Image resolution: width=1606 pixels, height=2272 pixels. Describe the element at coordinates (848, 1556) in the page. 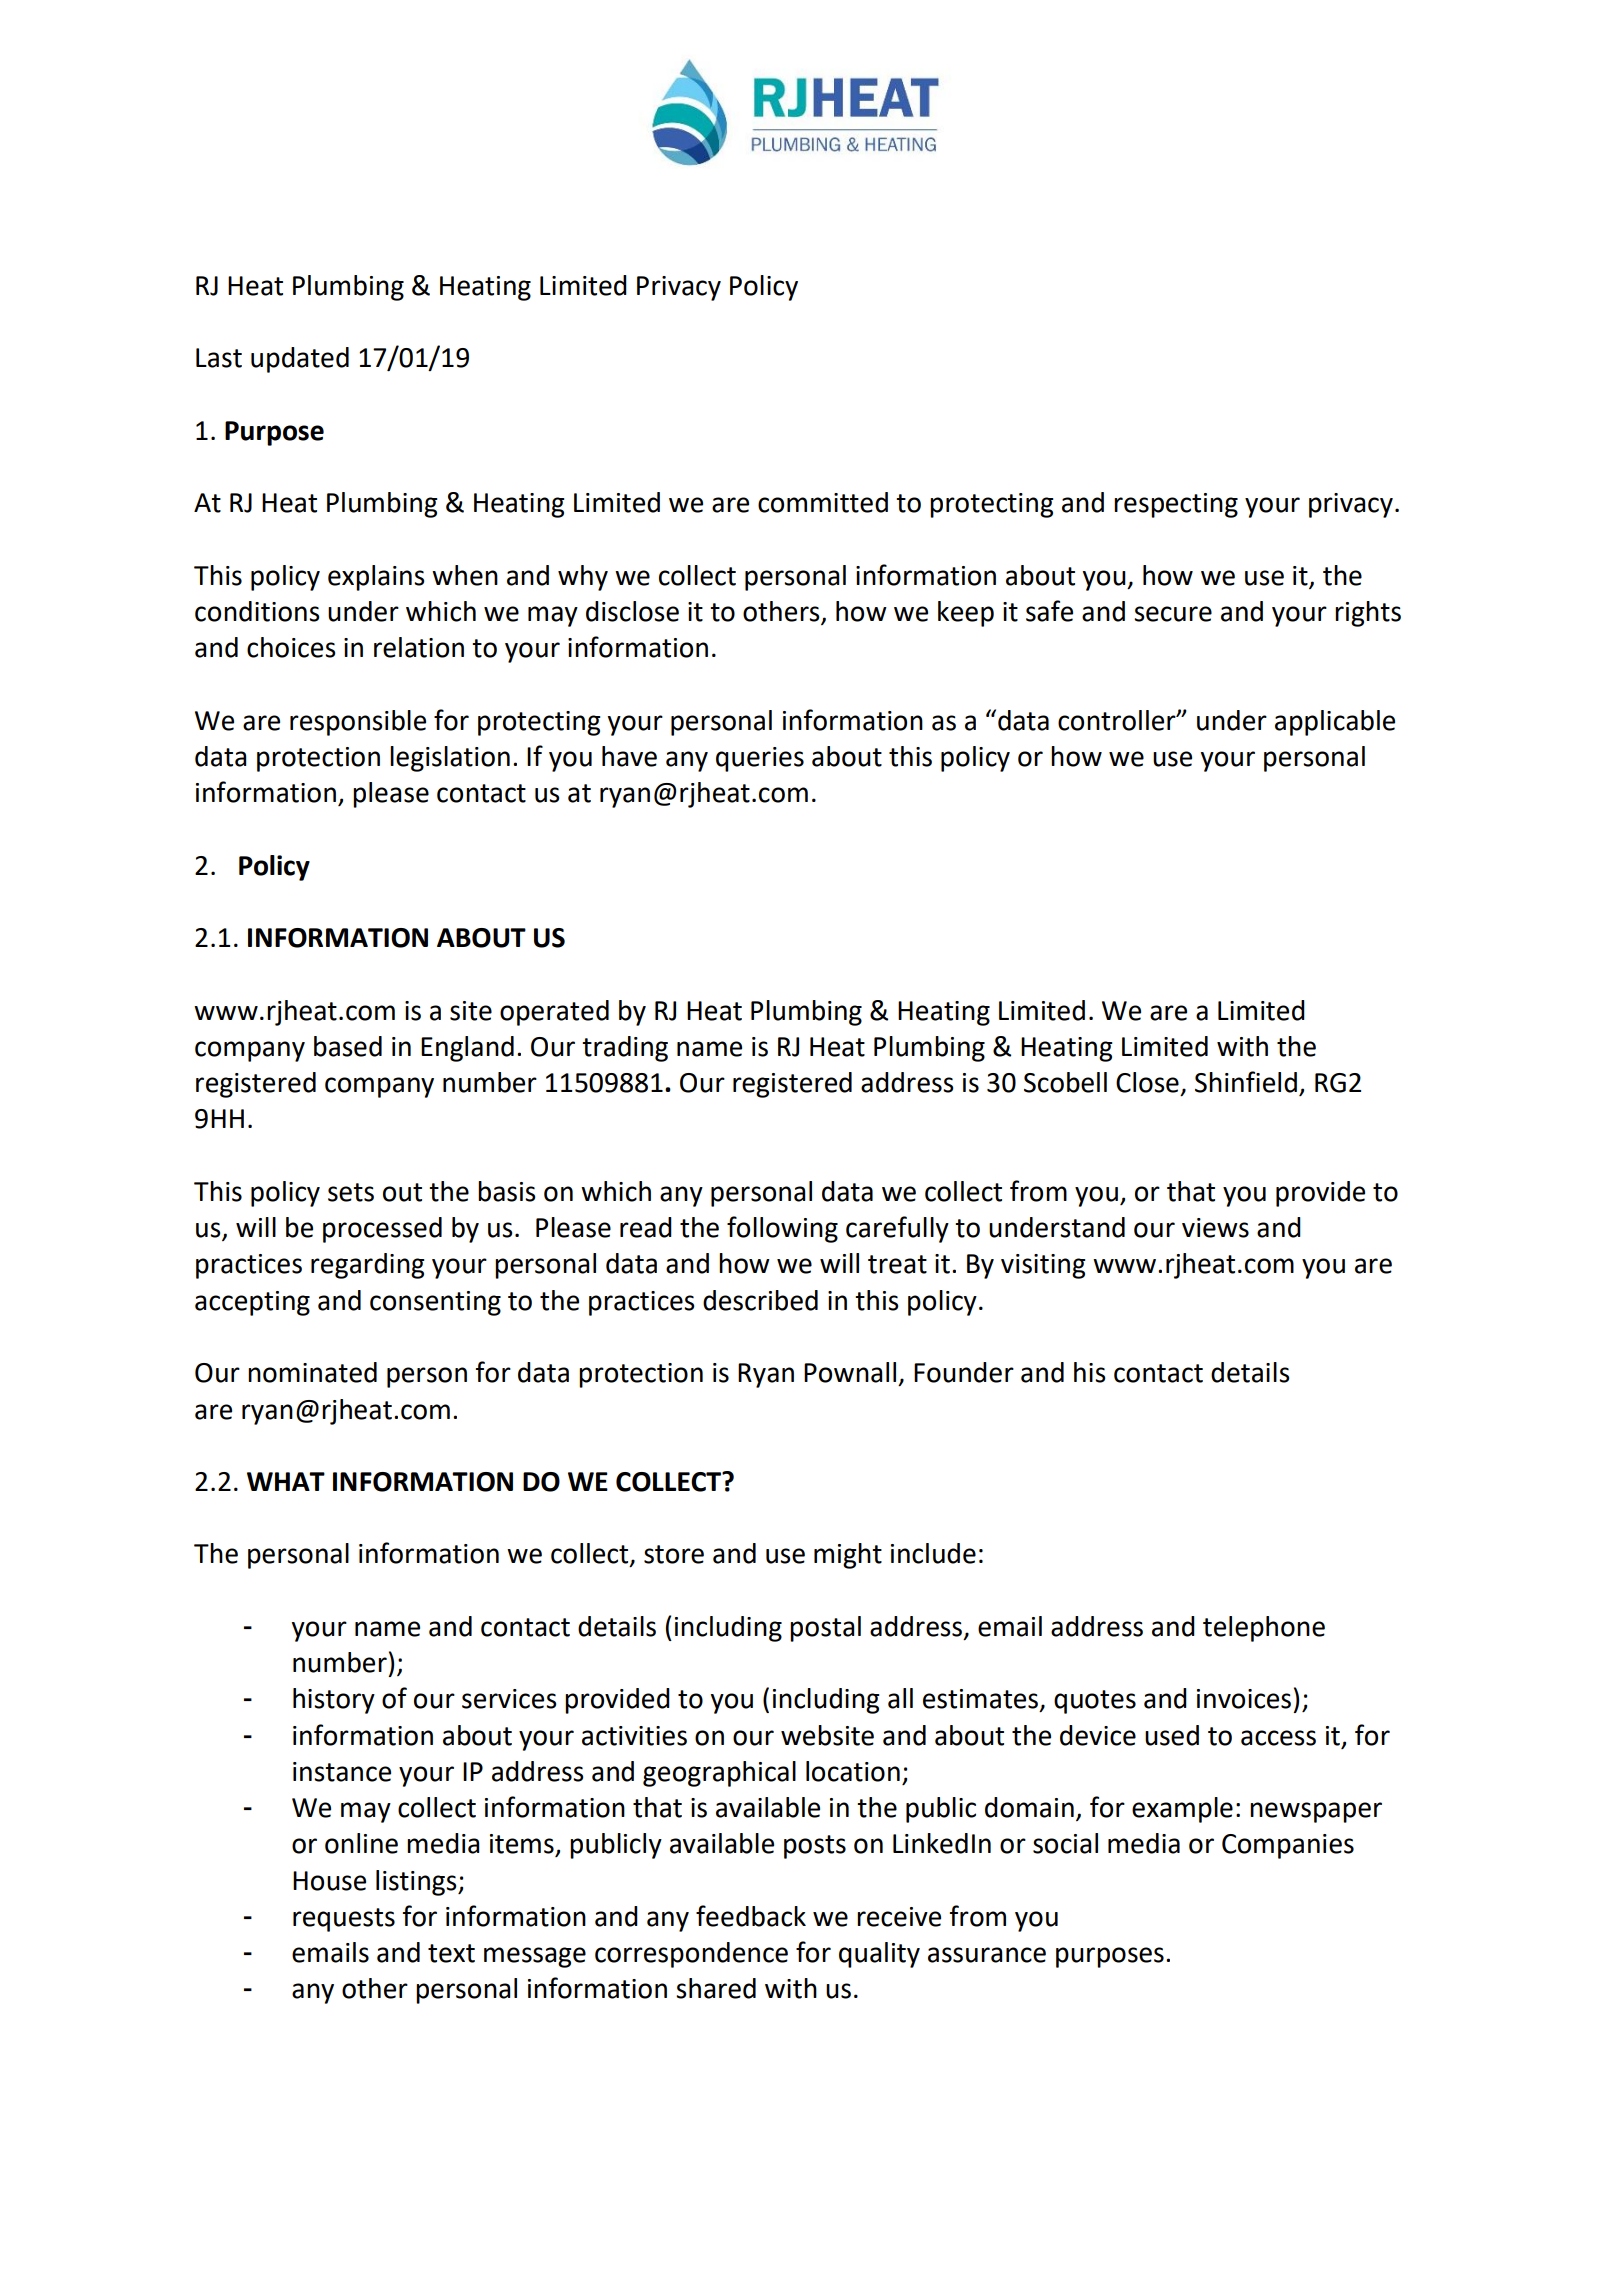

I see `might` at that location.
